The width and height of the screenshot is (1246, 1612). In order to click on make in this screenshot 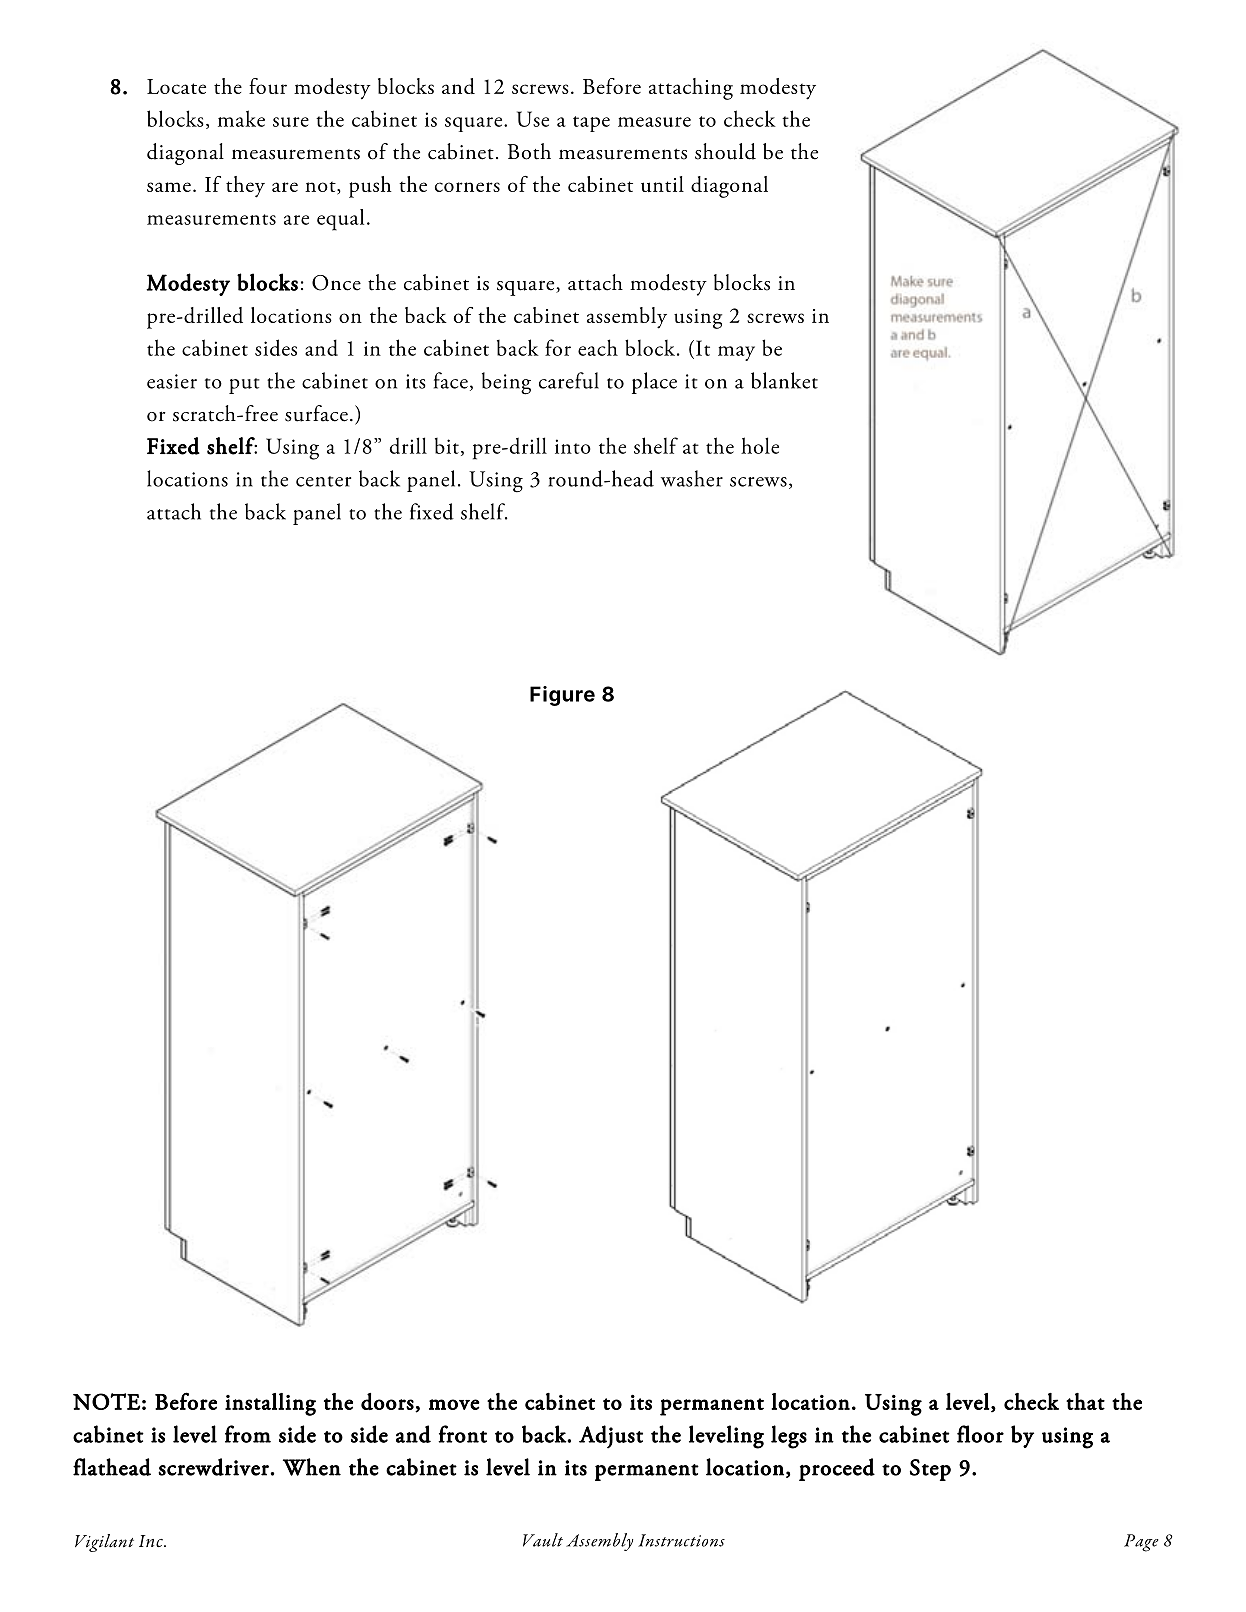, I will do `click(241, 118)`.
